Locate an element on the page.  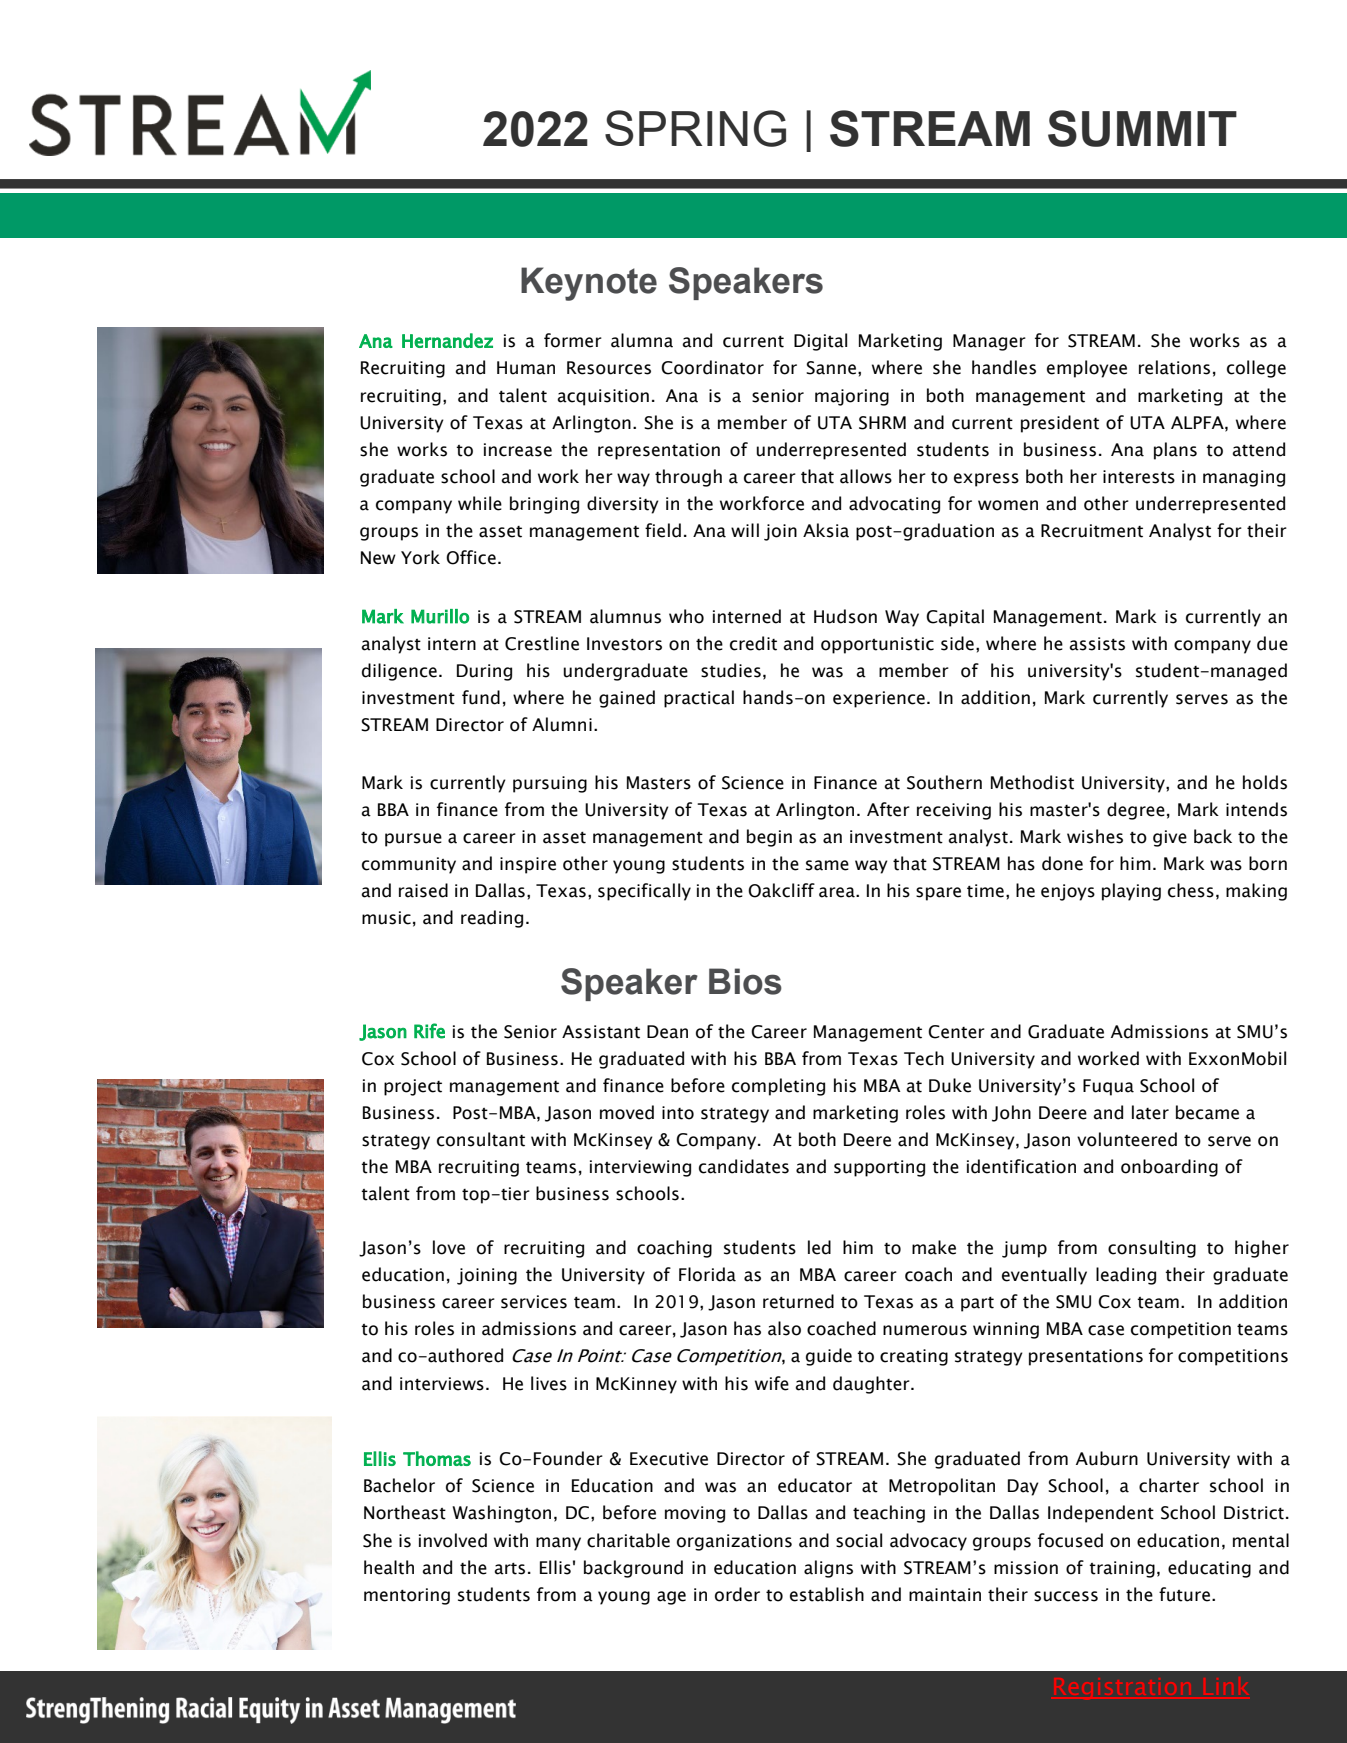
later is located at coordinates (1150, 1112).
